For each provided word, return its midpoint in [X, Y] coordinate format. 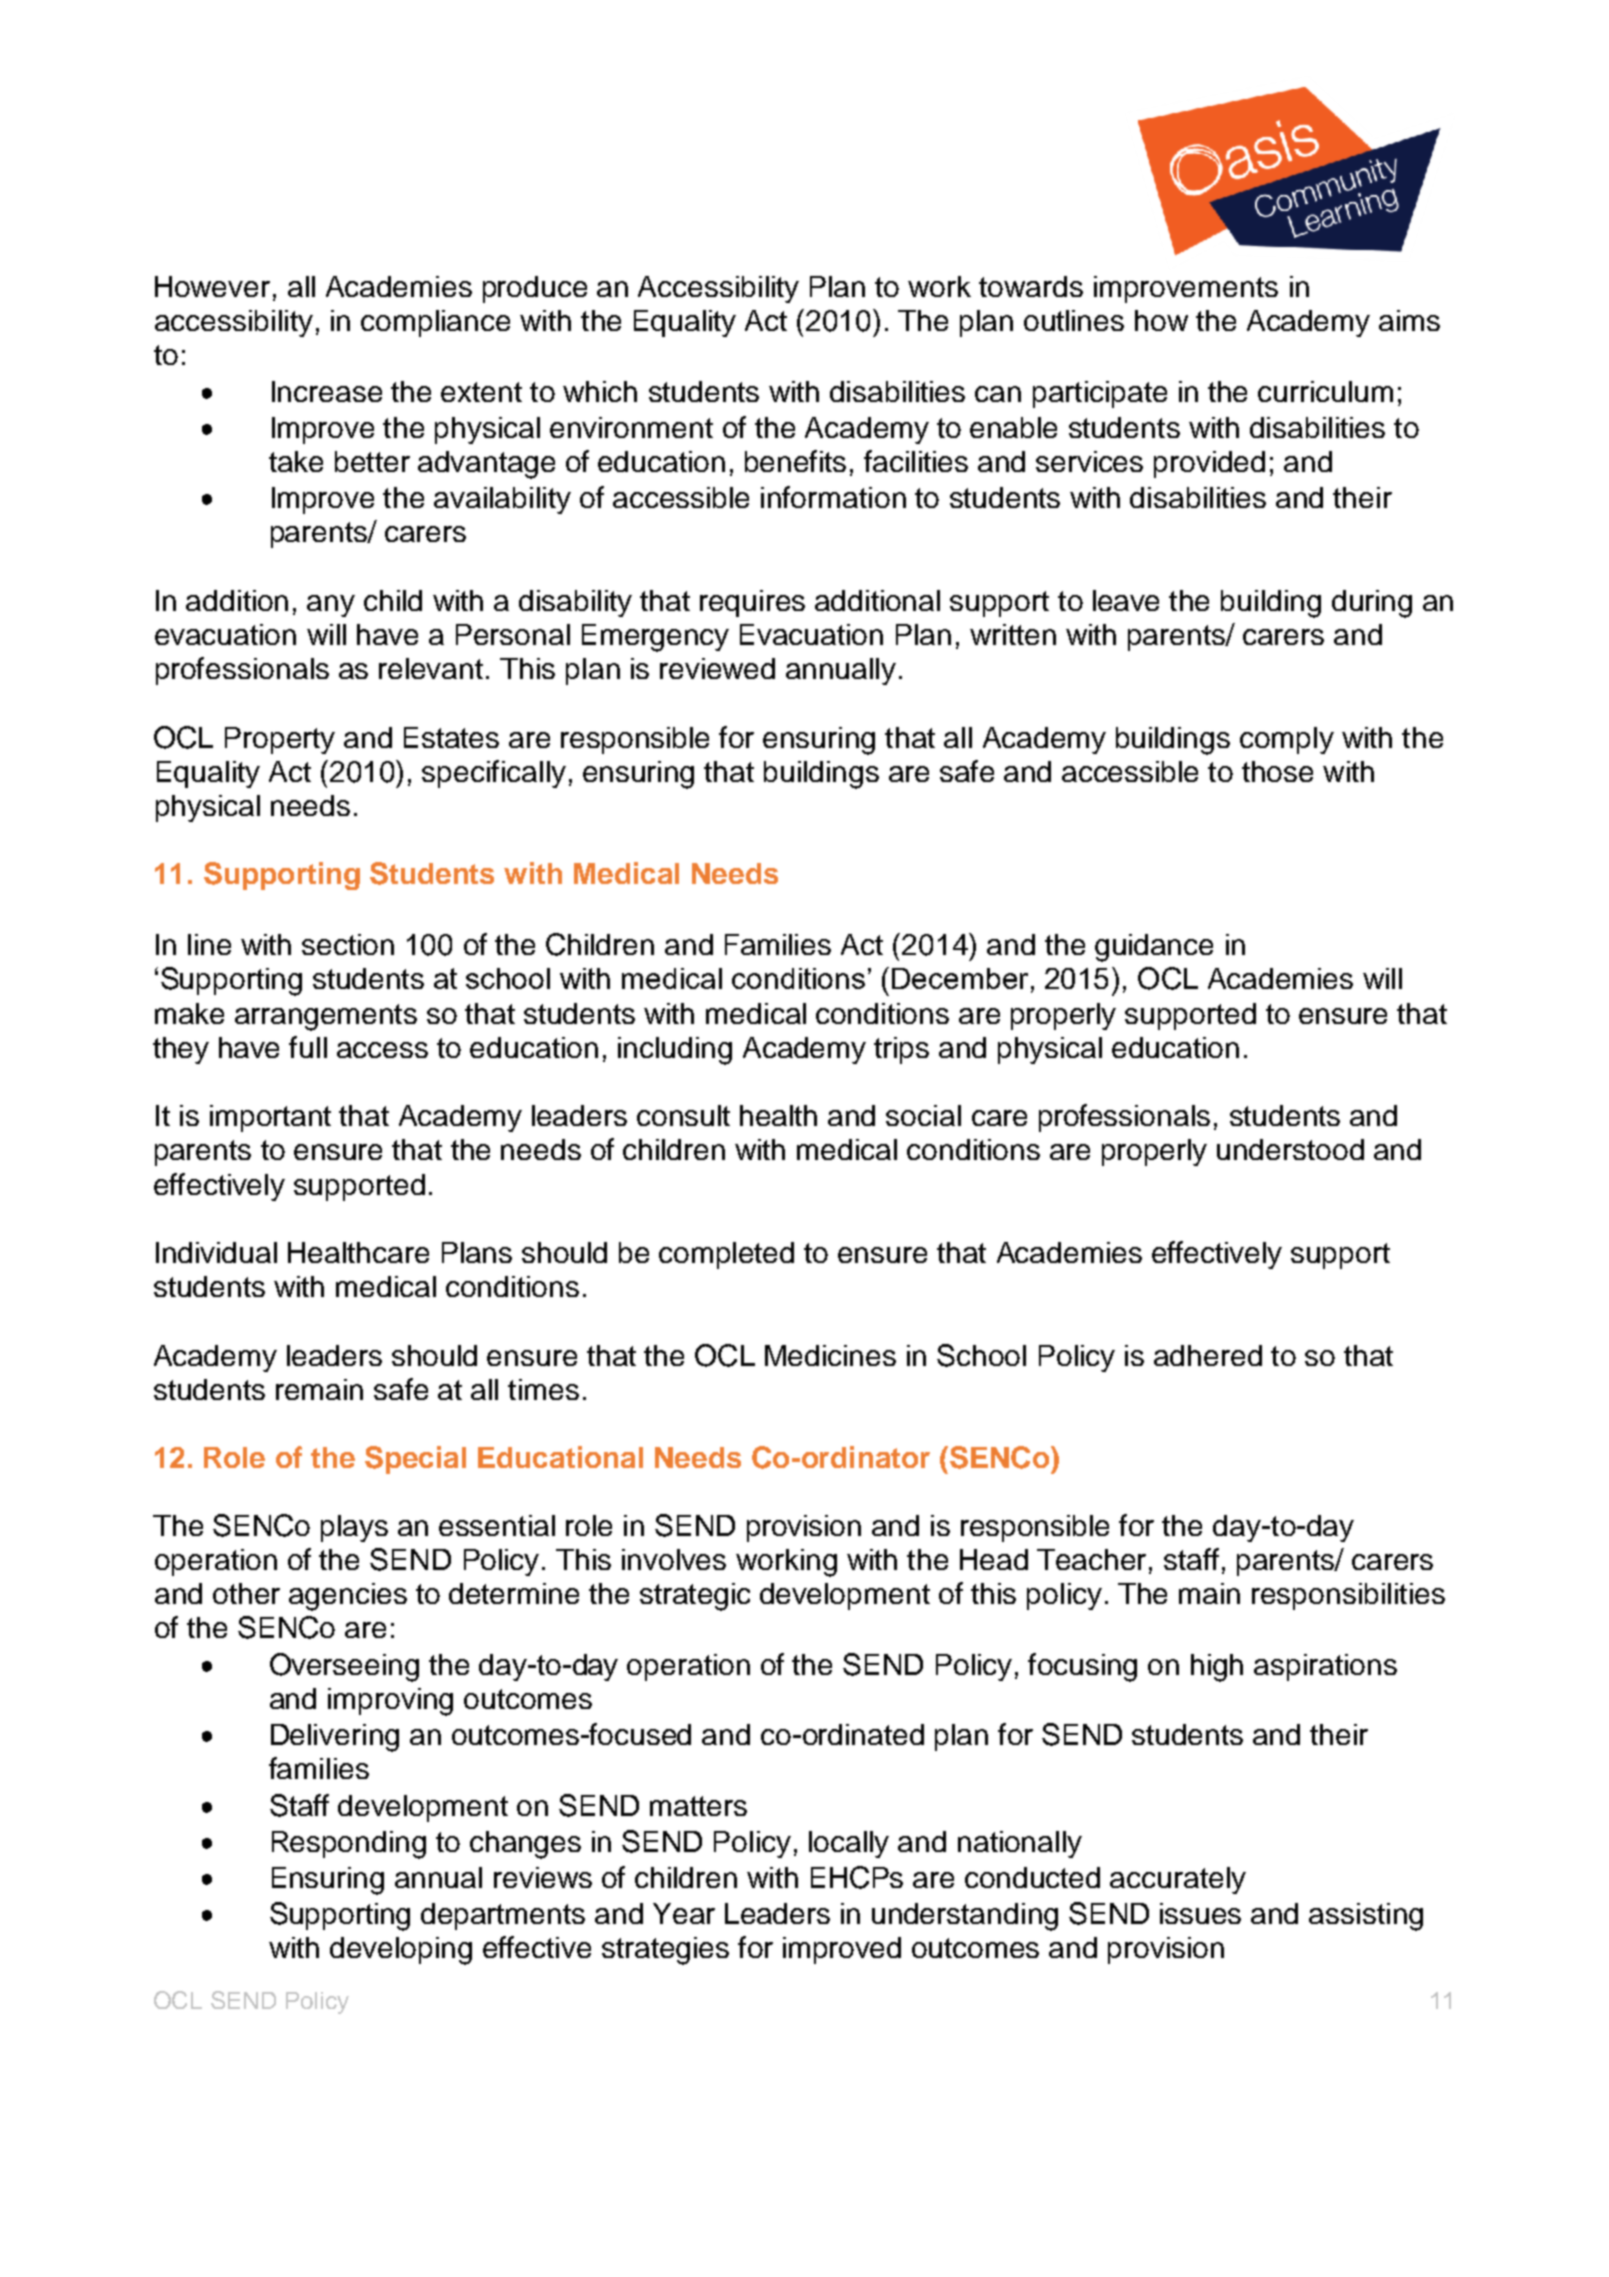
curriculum [1325, 391]
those [1277, 771]
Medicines [830, 1355]
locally [849, 1844]
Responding [349, 1845]
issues [1200, 1913]
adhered [1208, 1355]
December [960, 978]
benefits [795, 461]
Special [415, 1460]
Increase [327, 391]
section [348, 944]
